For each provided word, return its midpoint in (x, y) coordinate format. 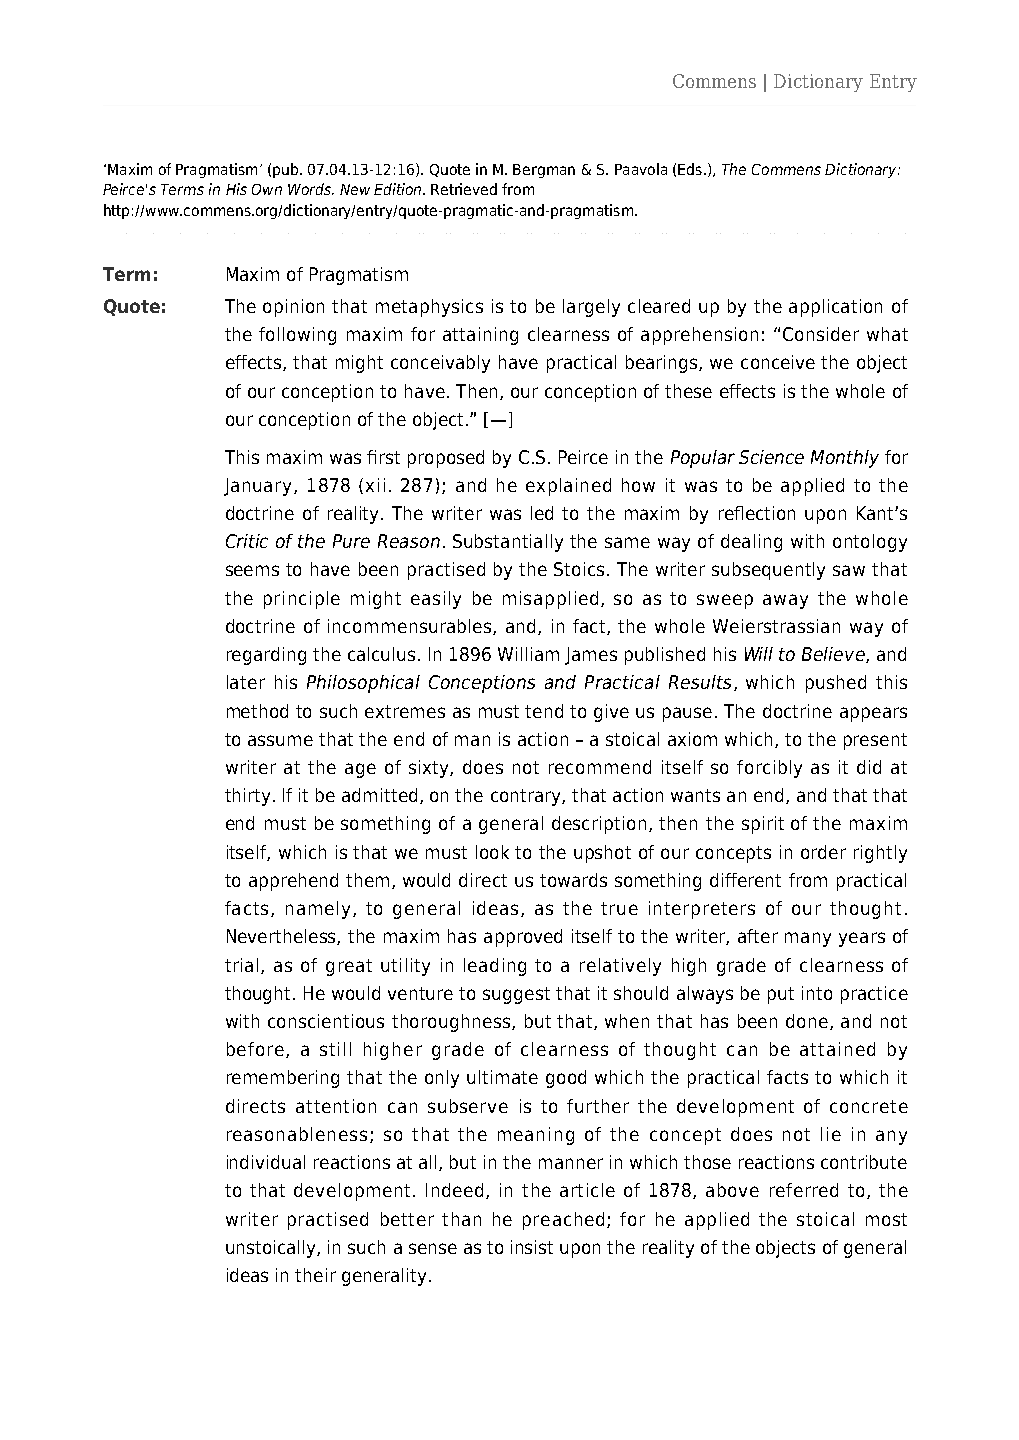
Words (310, 189)
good (566, 1079)
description (599, 825)
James (591, 656)
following (297, 336)
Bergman (544, 171)
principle (302, 600)
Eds (690, 169)
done (808, 1022)
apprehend (293, 882)
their (315, 1275)
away (785, 601)
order (823, 852)
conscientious (326, 1021)
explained (568, 487)
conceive (778, 362)
